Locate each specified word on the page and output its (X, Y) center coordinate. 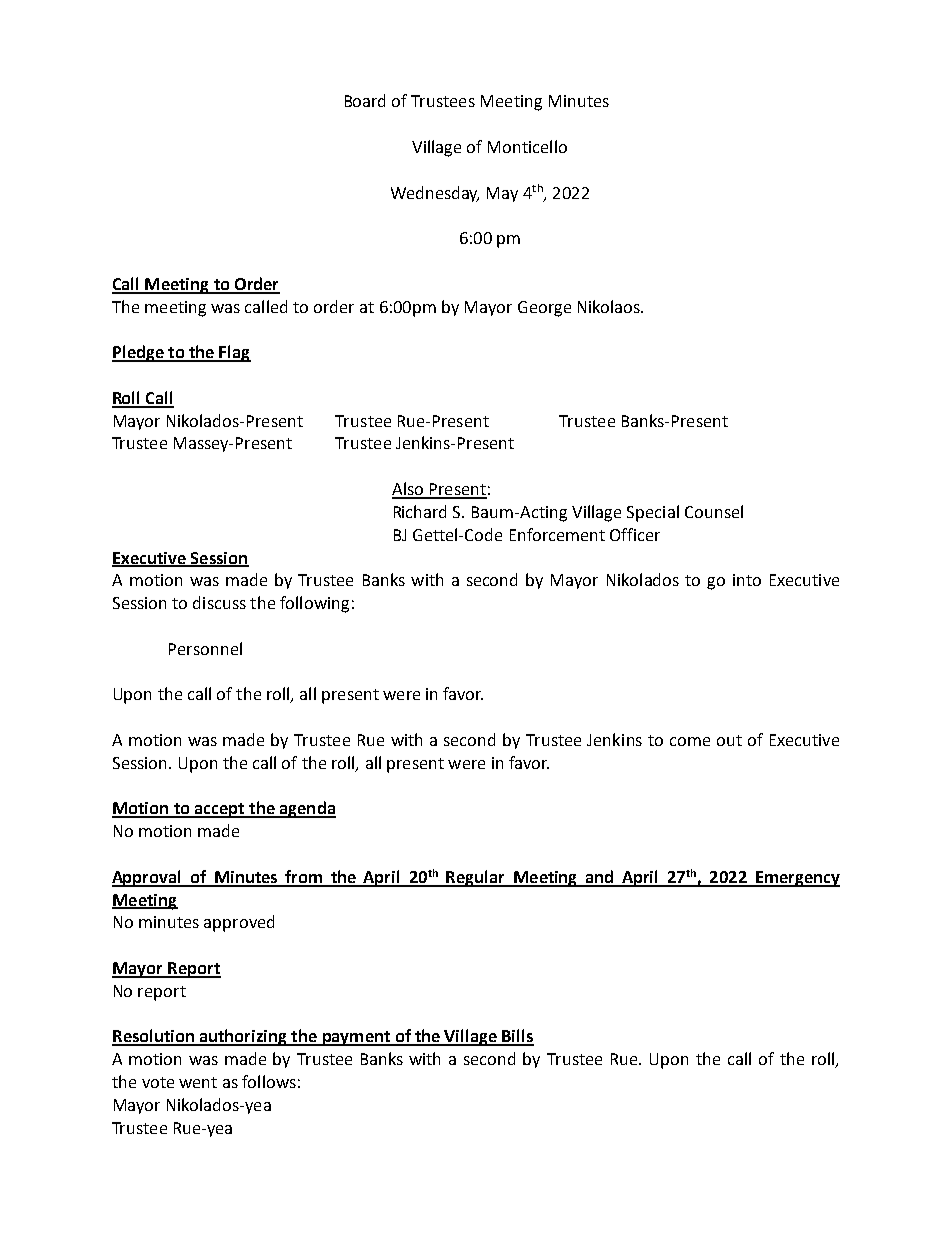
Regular (476, 878)
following (314, 604)
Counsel (714, 511)
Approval (148, 878)
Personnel (205, 648)
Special (653, 513)
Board (365, 100)
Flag (234, 353)
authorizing (243, 1037)
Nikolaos (610, 306)
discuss (219, 602)
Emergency (797, 879)
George (544, 309)
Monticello (527, 146)
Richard (420, 511)
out (729, 740)
